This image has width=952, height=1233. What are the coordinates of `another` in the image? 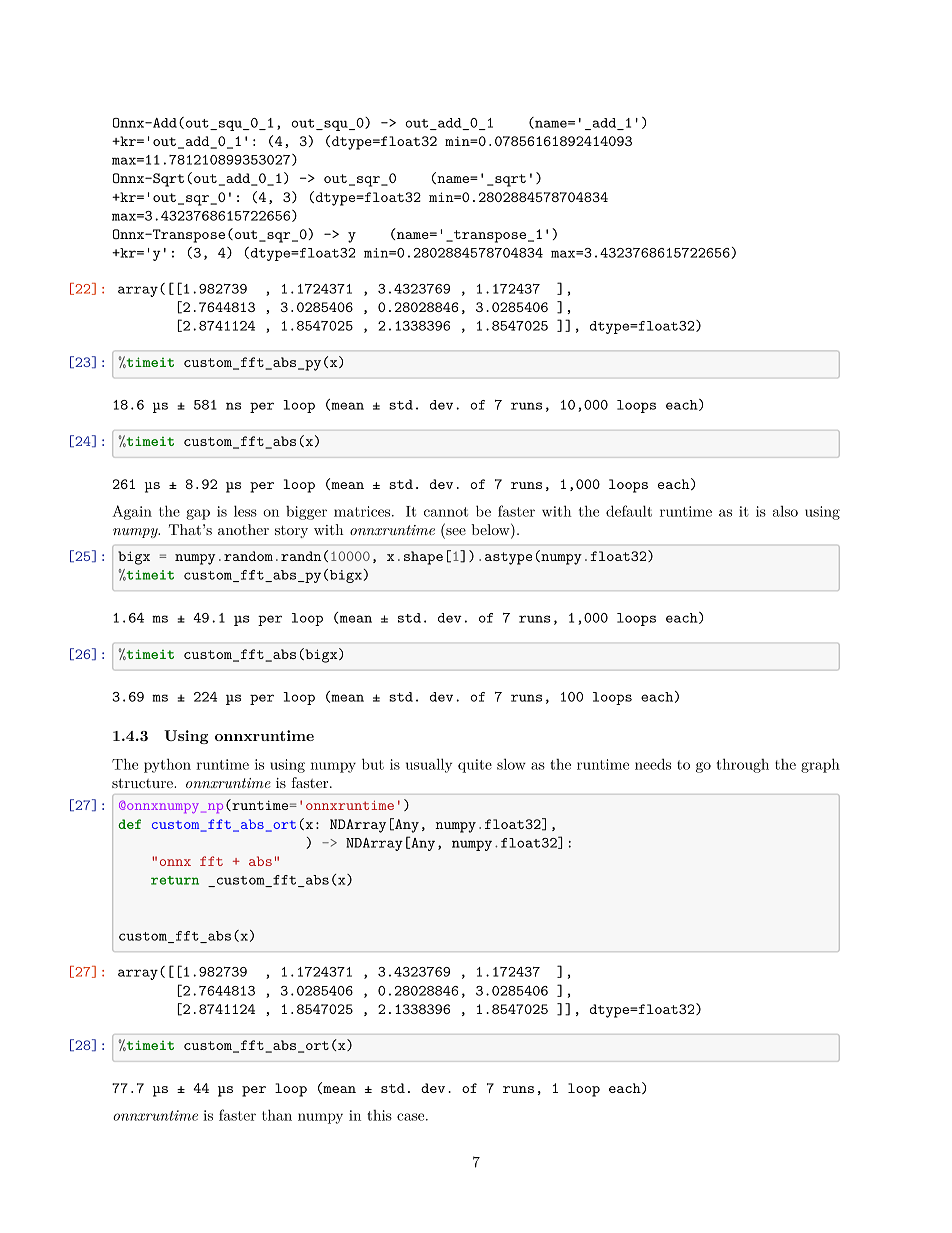 It's located at (243, 529).
